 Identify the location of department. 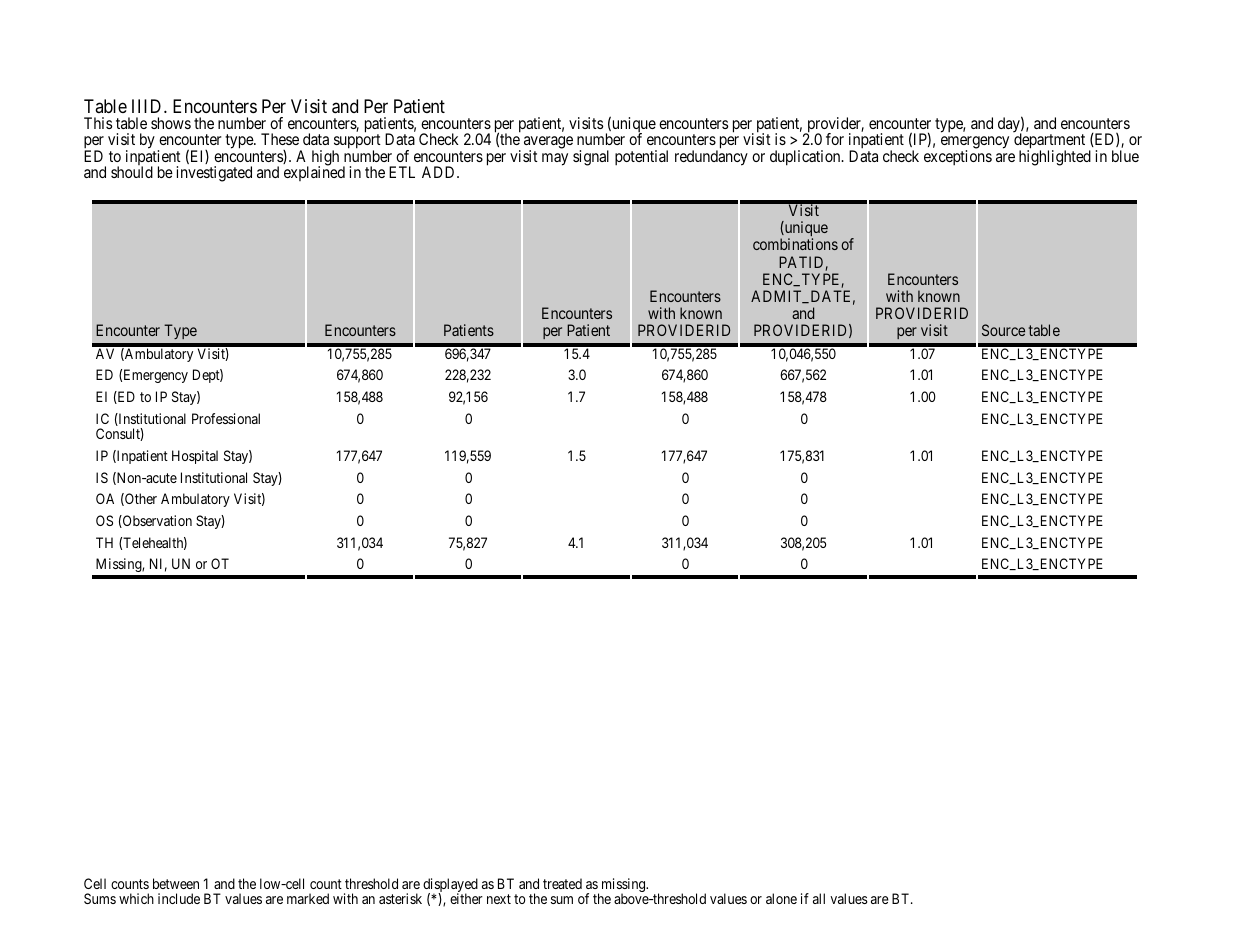
(1049, 142).
